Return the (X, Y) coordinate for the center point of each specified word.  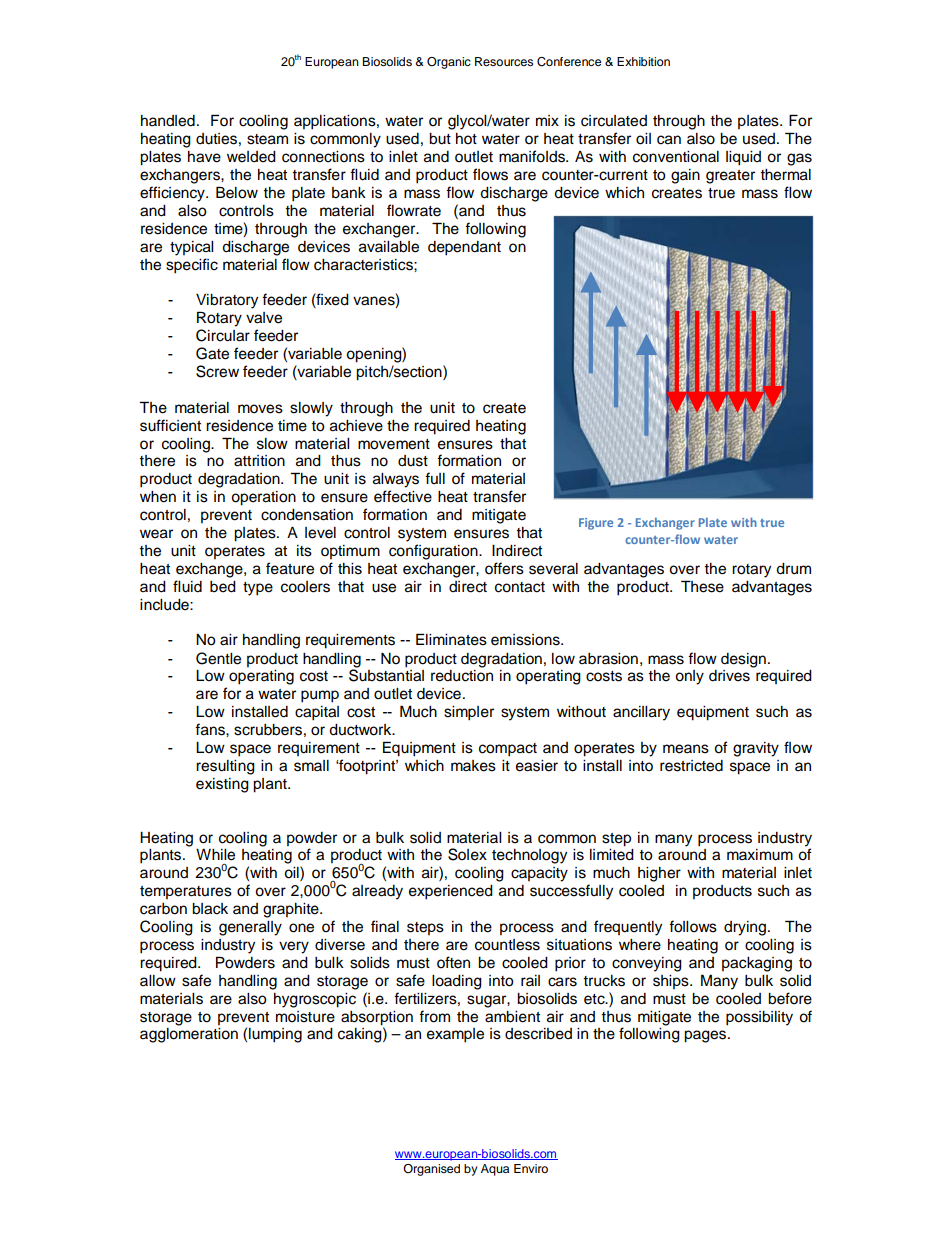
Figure (596, 524)
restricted (691, 766)
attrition (259, 461)
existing (222, 785)
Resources (504, 61)
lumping (275, 1035)
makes (473, 766)
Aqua (495, 1170)
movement (394, 444)
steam (267, 139)
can (669, 140)
